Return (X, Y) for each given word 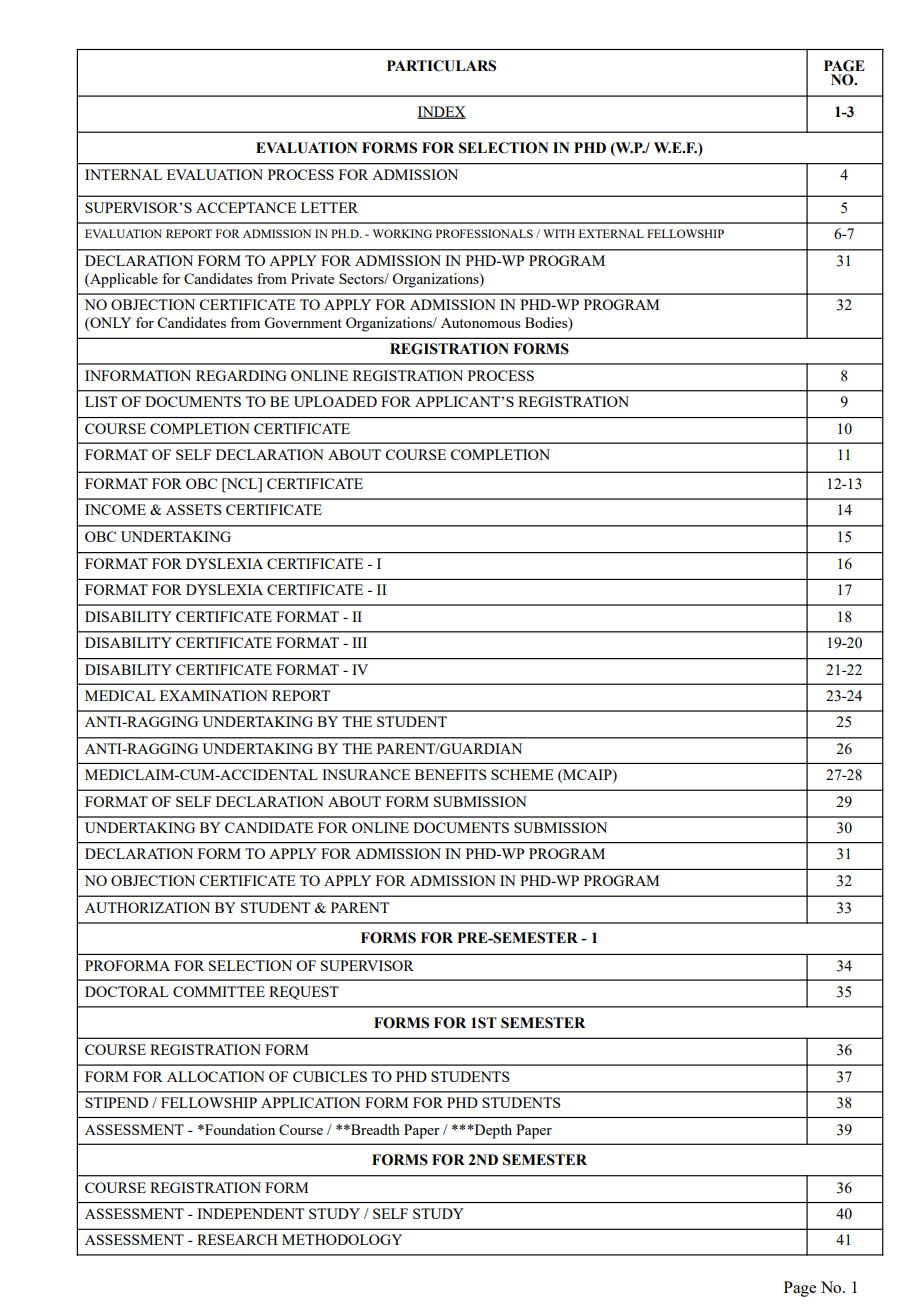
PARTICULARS (441, 66)
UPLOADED (335, 401)
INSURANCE (366, 774)
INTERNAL (123, 174)
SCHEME (522, 774)
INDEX (442, 112)
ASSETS (194, 509)
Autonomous (480, 323)
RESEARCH (237, 1239)
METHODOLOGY (342, 1239)
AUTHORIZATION (147, 907)
